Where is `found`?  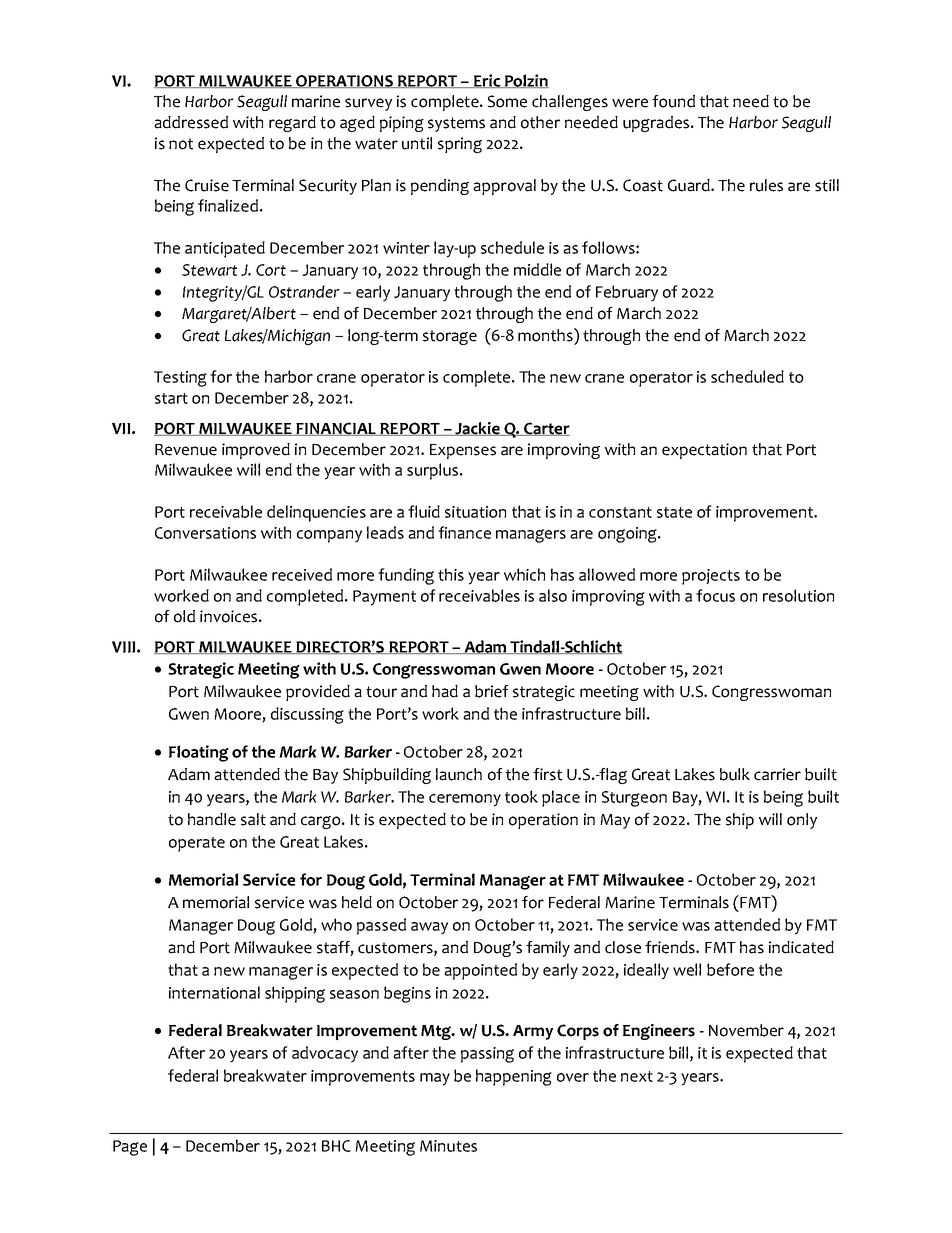
found is located at coordinates (673, 101).
